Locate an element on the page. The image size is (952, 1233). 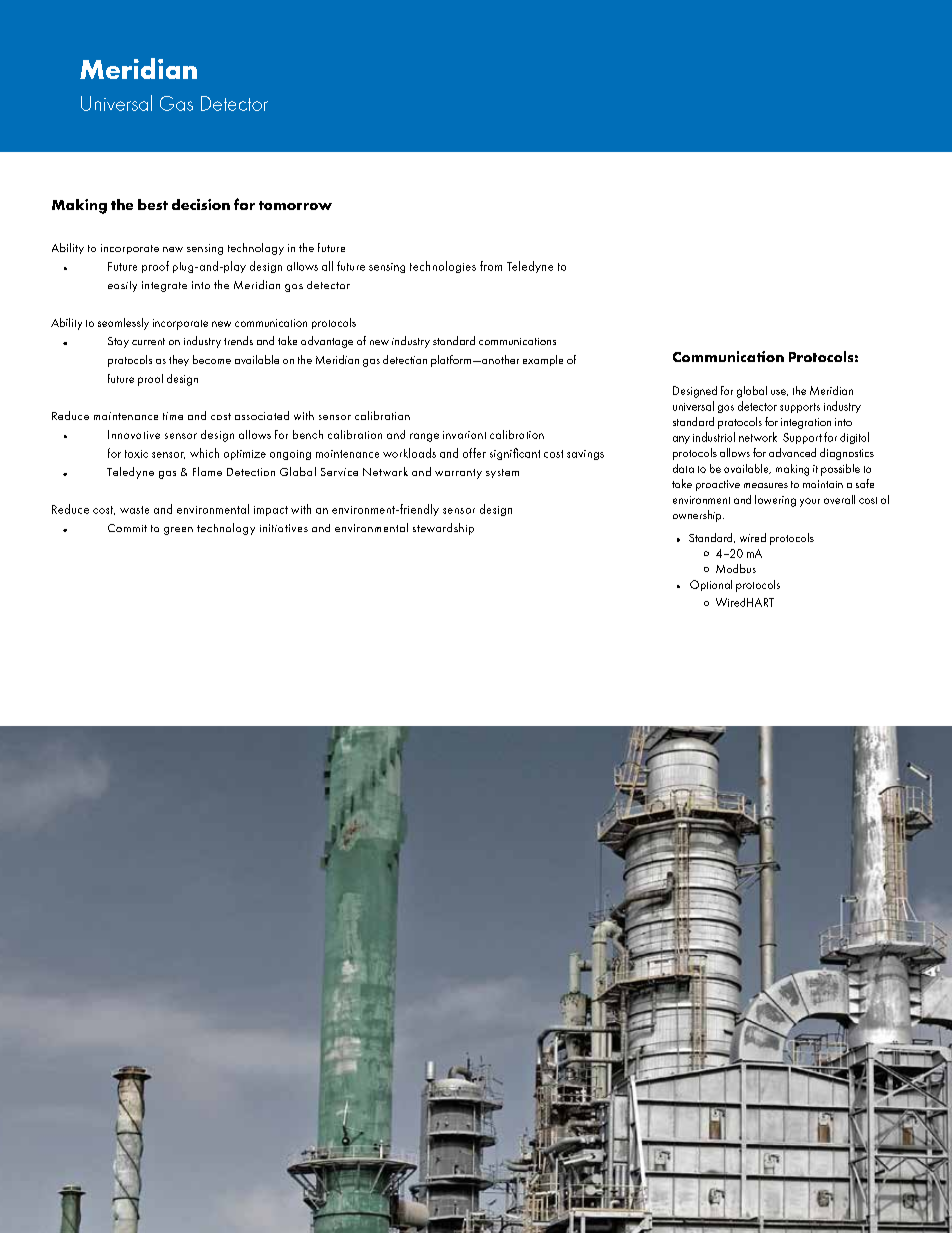
integration is located at coordinates (806, 423).
